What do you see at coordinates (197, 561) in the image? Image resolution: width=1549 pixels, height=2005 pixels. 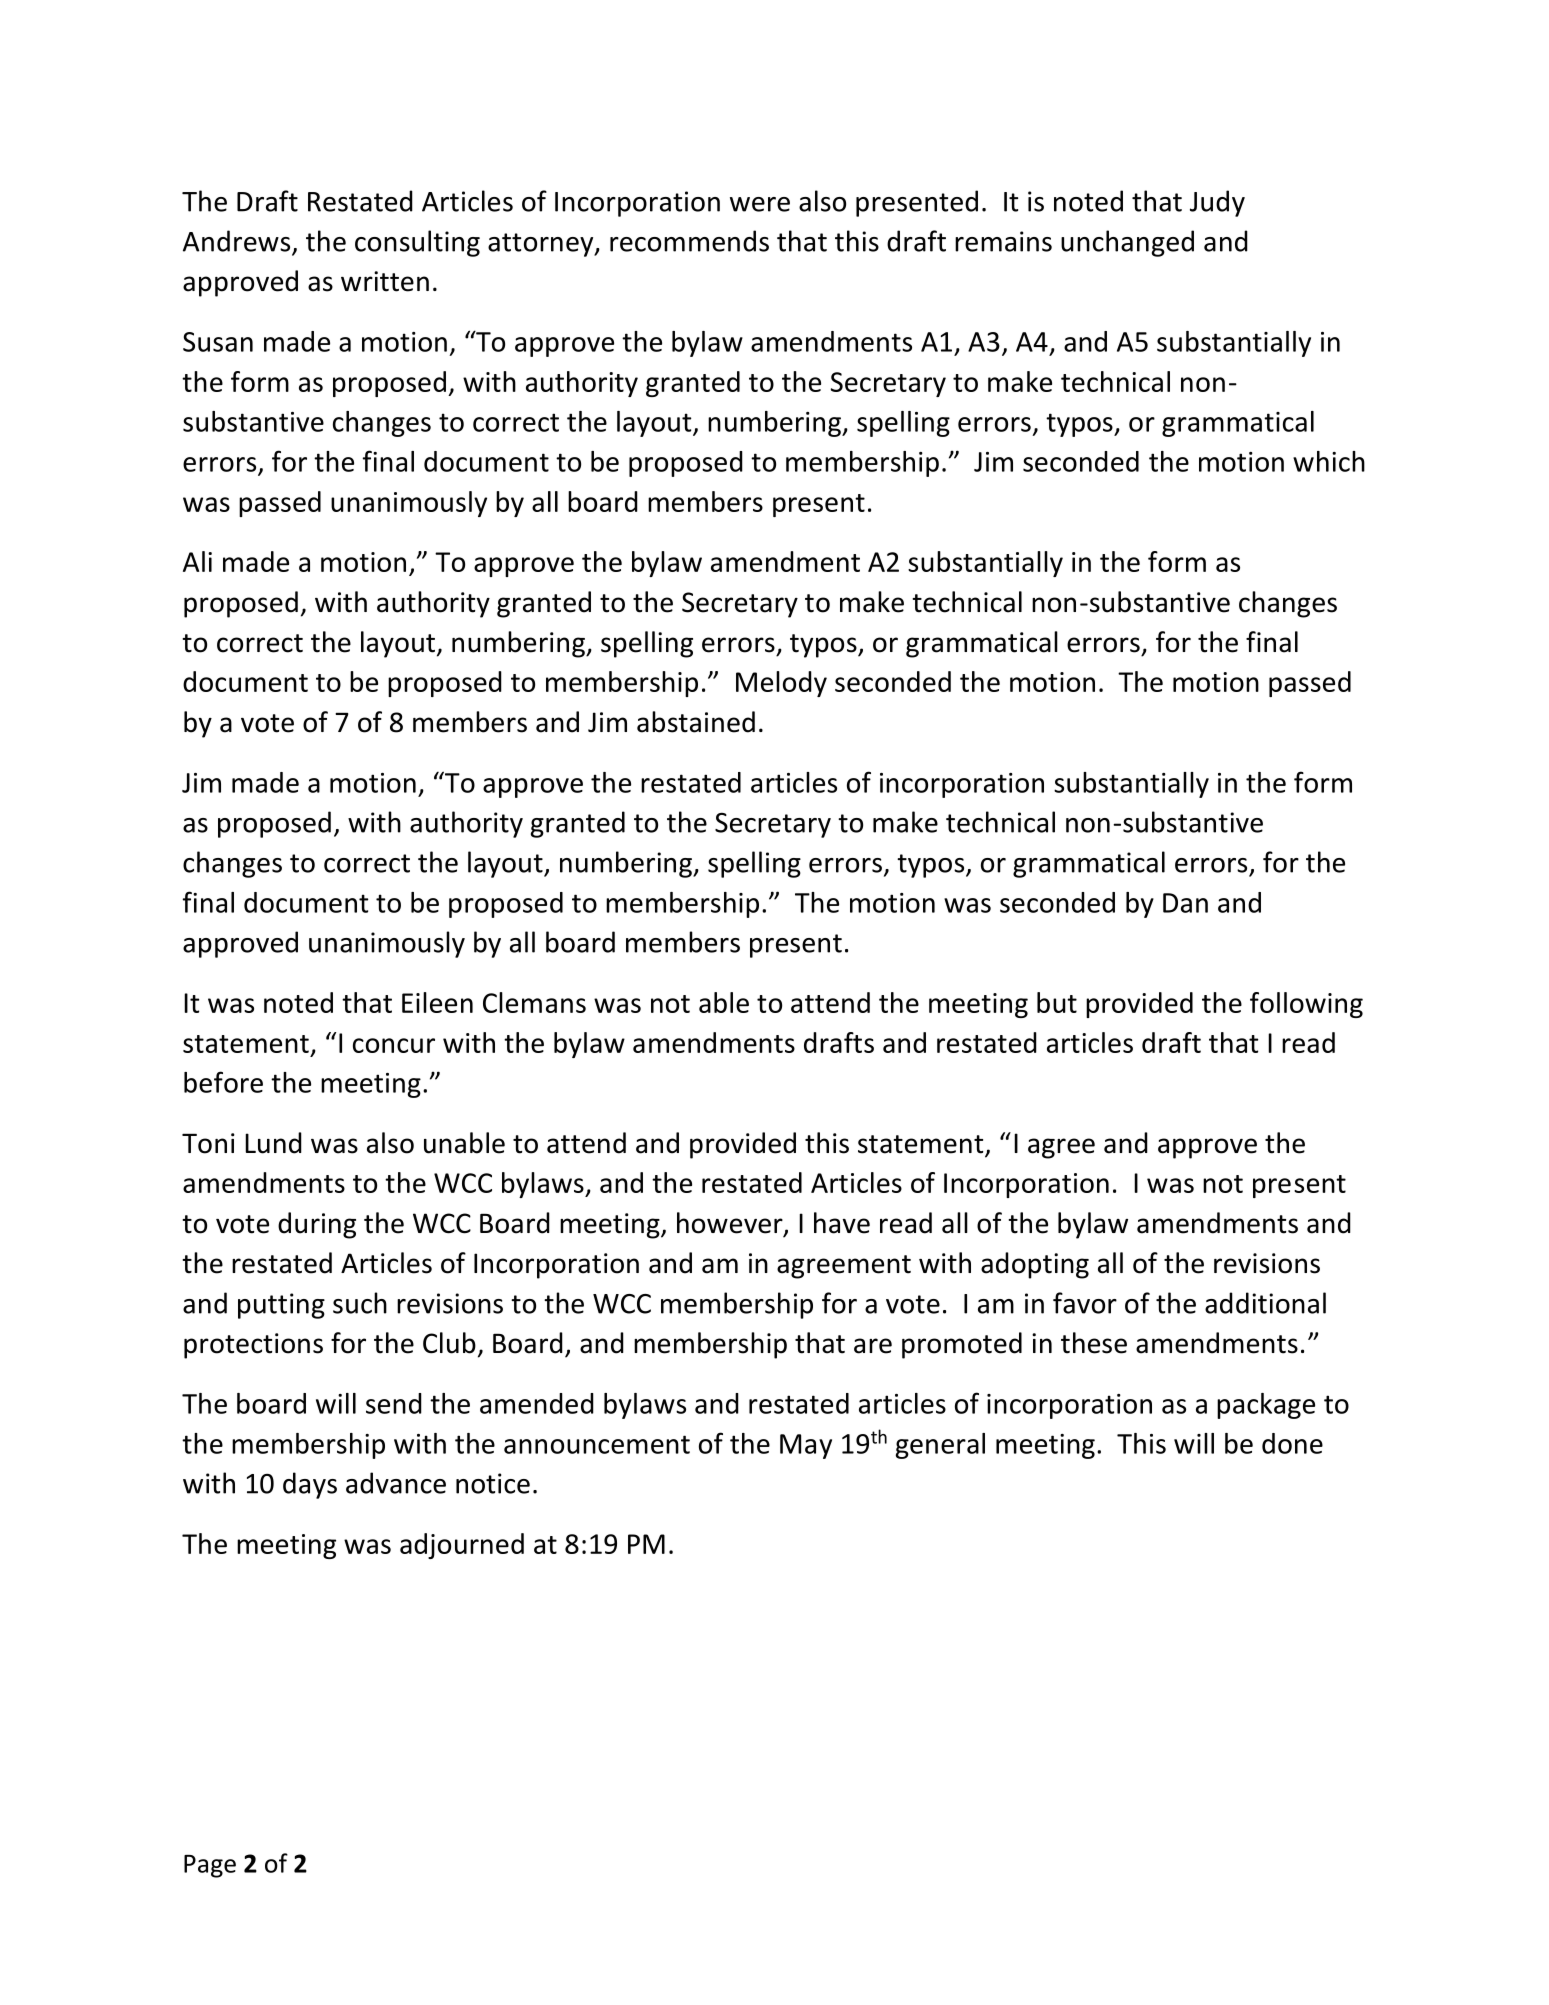 I see `Ali` at bounding box center [197, 561].
